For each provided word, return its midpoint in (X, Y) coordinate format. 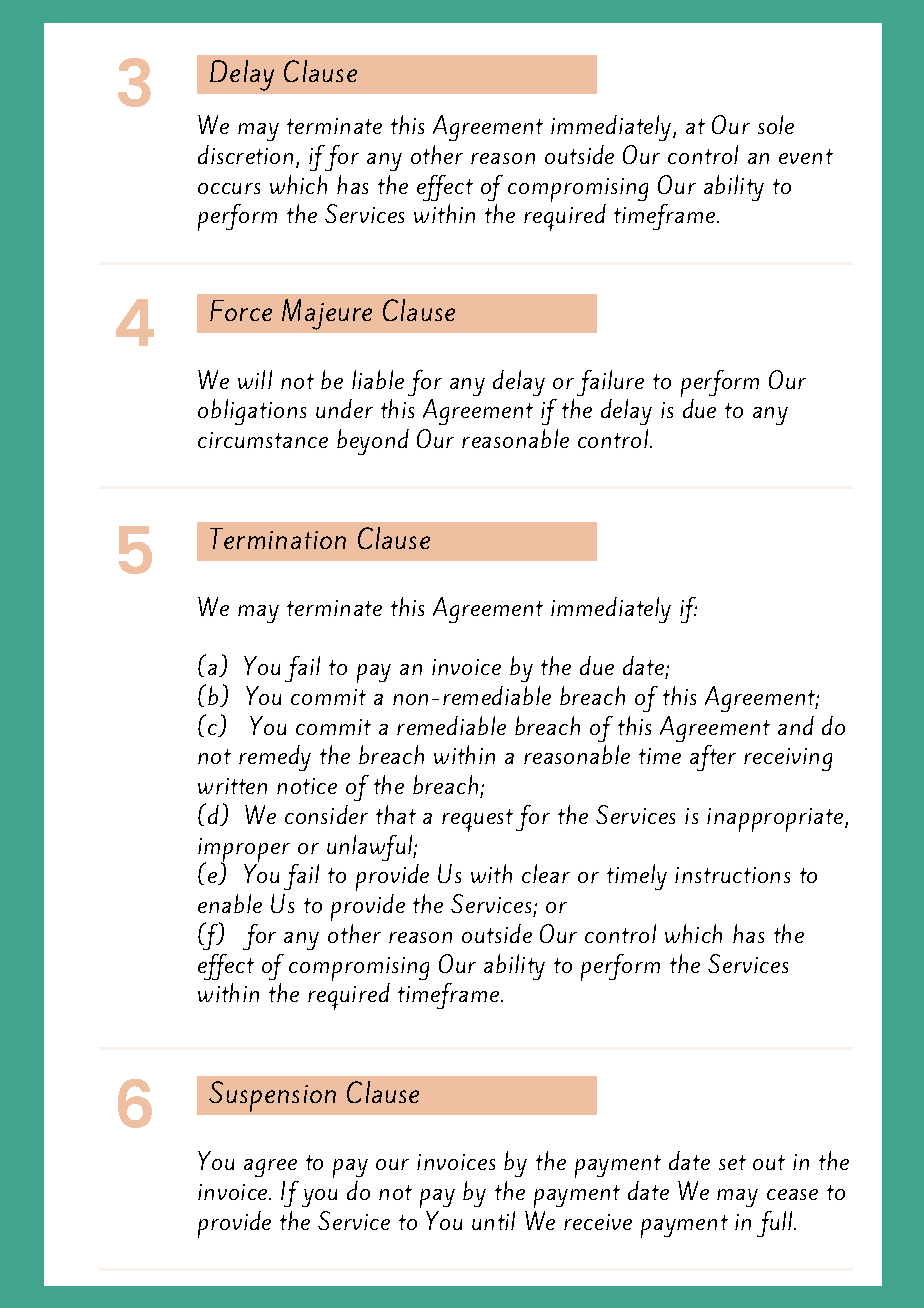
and (796, 725)
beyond (373, 442)
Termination (278, 538)
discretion (245, 154)
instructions (732, 875)
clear (546, 873)
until (493, 1220)
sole (776, 124)
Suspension (272, 1096)
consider (326, 814)
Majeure (327, 314)
